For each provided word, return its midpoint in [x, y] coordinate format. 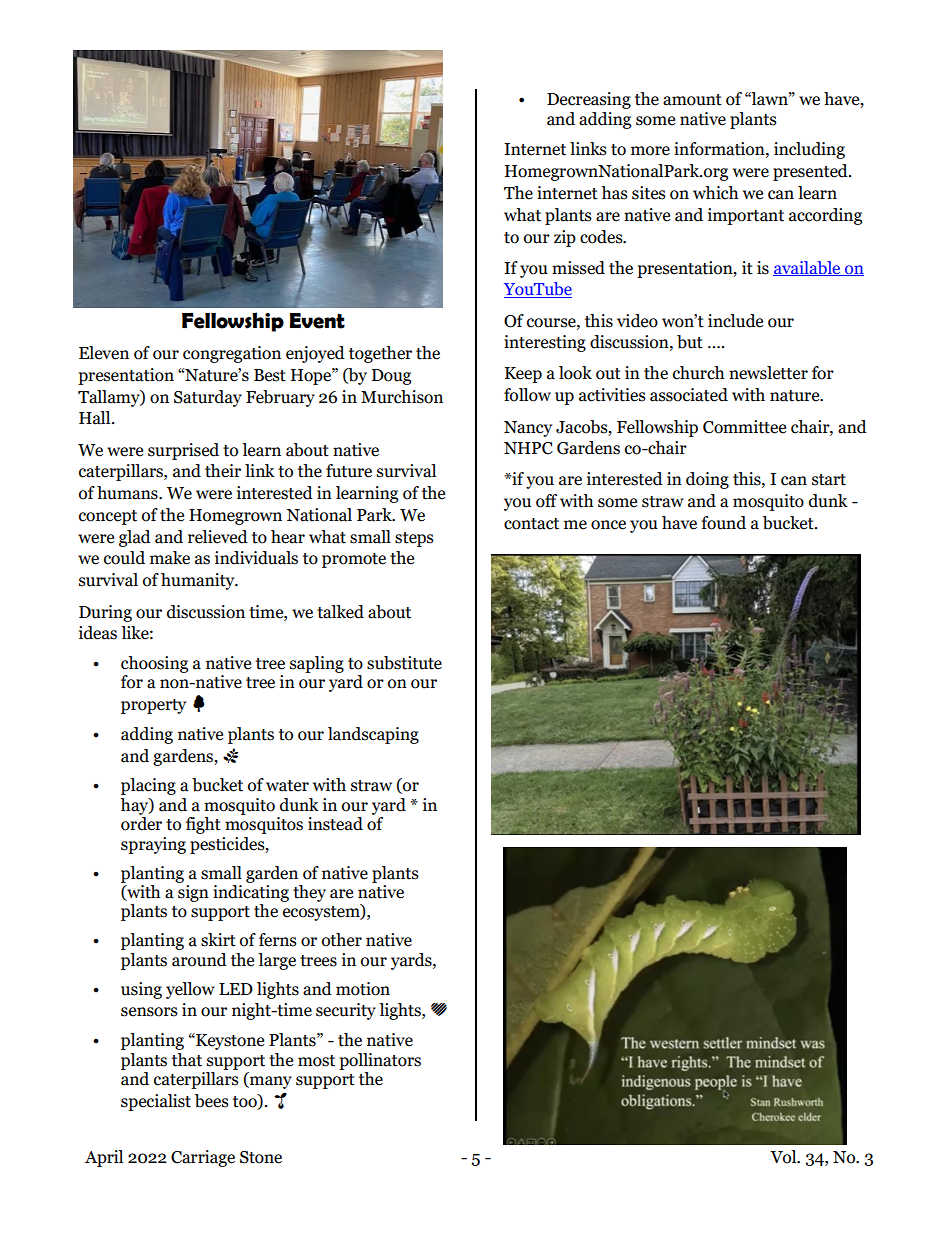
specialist [156, 1102]
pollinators [380, 1061]
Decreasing [589, 100]
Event [317, 321]
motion [363, 989]
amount [692, 100]
